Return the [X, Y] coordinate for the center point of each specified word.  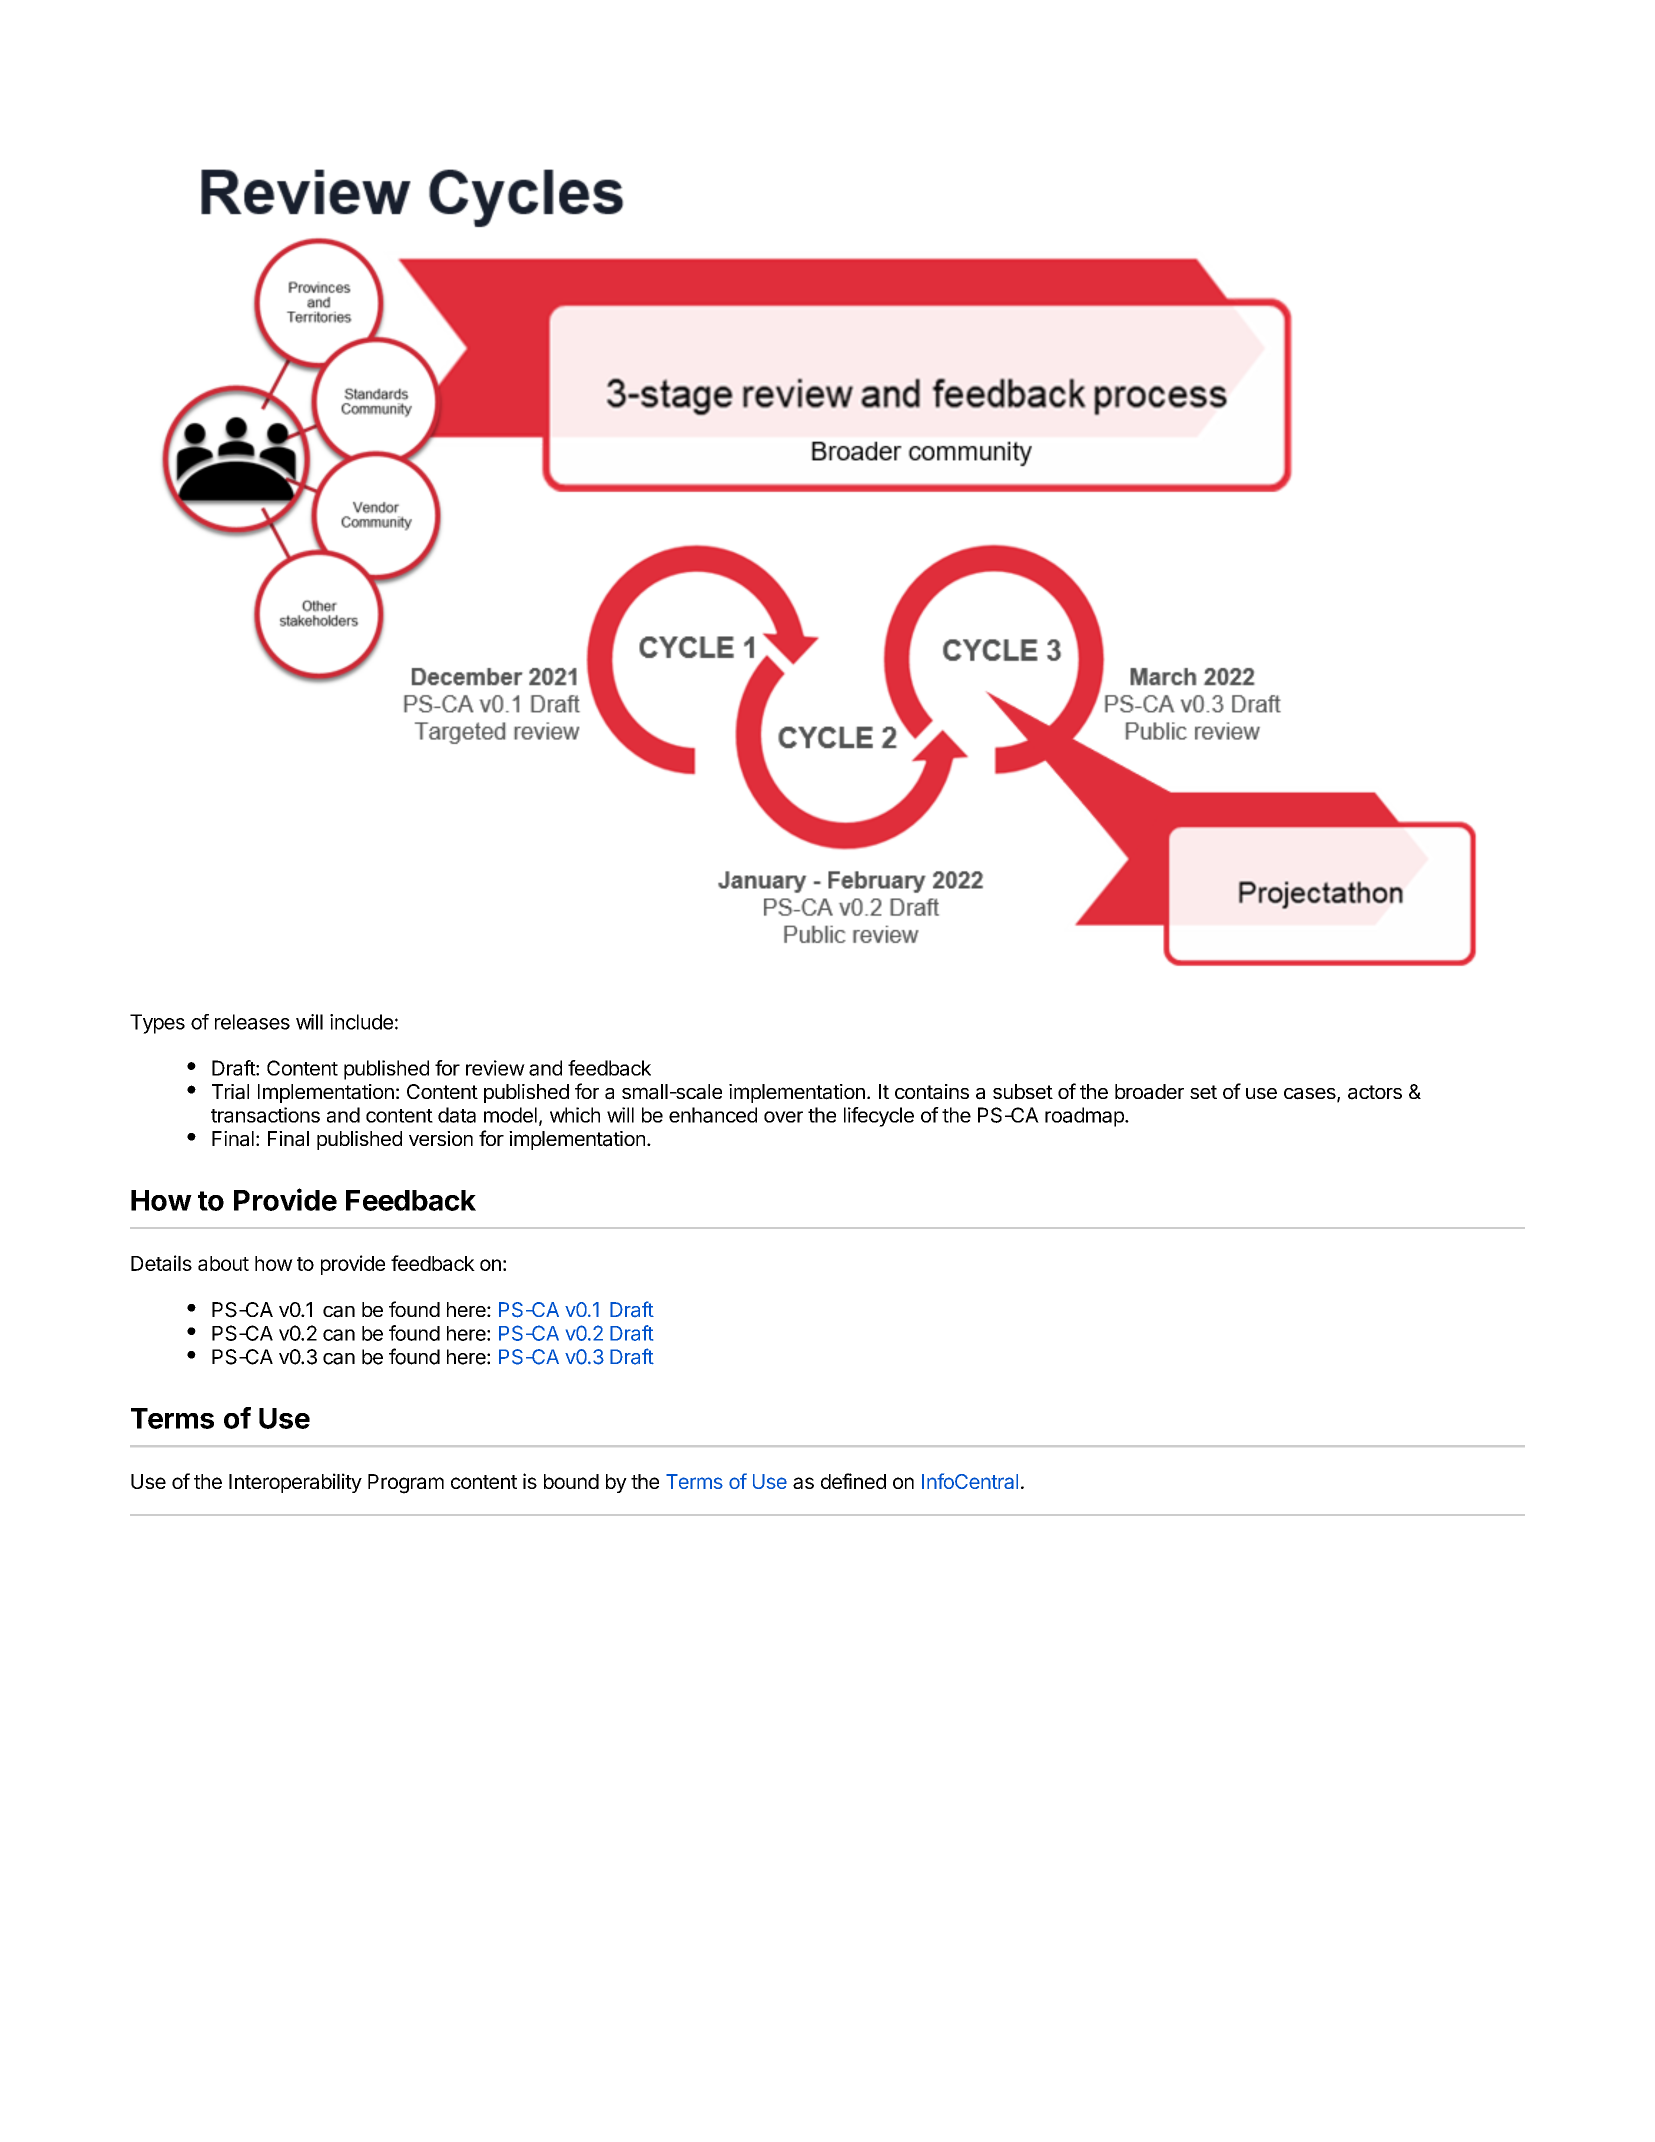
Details [161, 1263]
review [495, 1068]
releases [252, 1022]
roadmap [1085, 1117]
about [223, 1263]
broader [1149, 1092]
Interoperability [295, 1483]
